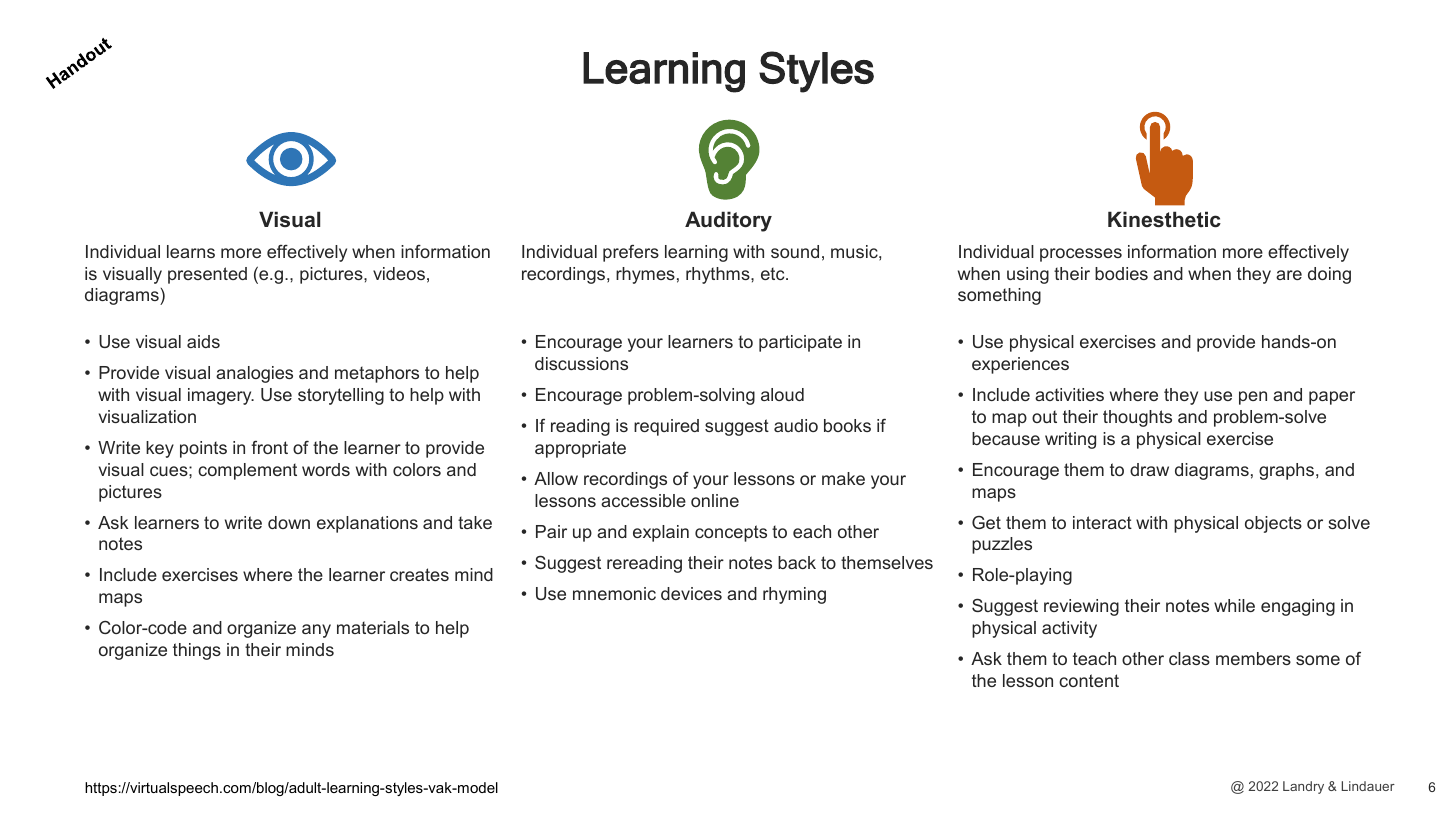 The width and height of the page is (1456, 819). Describe the element at coordinates (419, 574) in the page. I see `creates` at that location.
